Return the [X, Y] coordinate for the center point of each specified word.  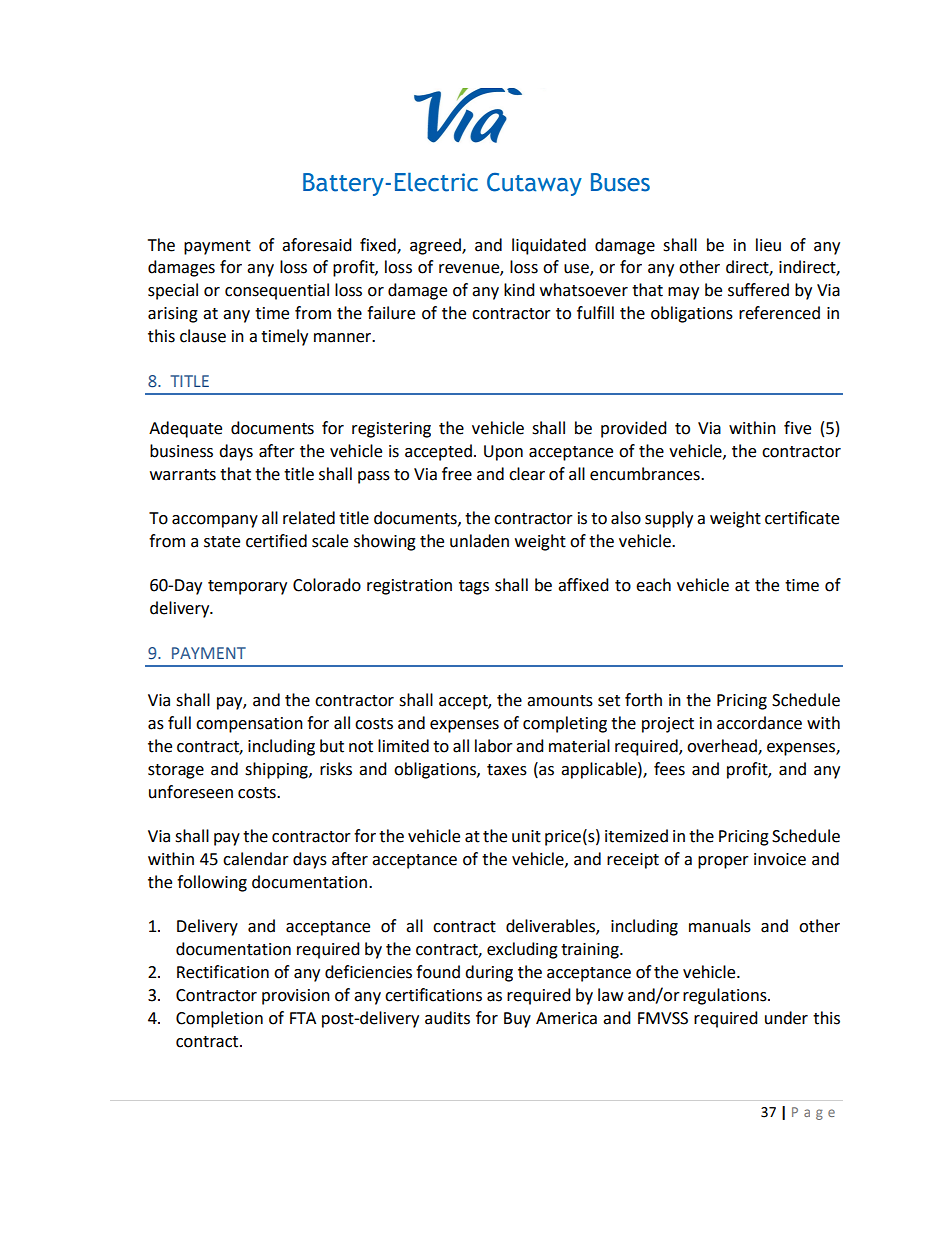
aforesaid [317, 245]
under [786, 1018]
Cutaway [534, 184]
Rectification [223, 972]
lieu [768, 245]
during [489, 973]
